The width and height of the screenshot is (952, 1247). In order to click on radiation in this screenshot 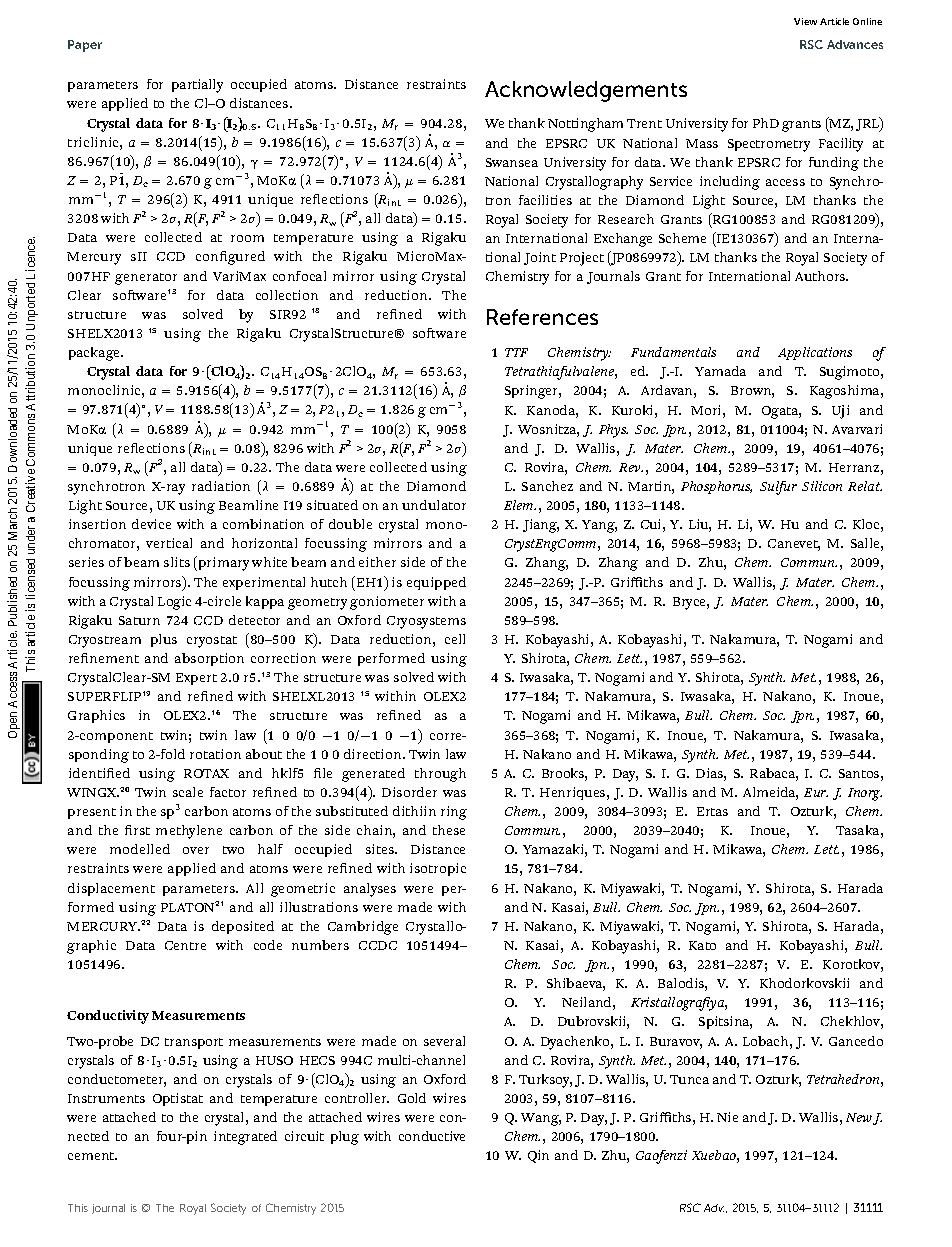, I will do `click(221, 486)`.
